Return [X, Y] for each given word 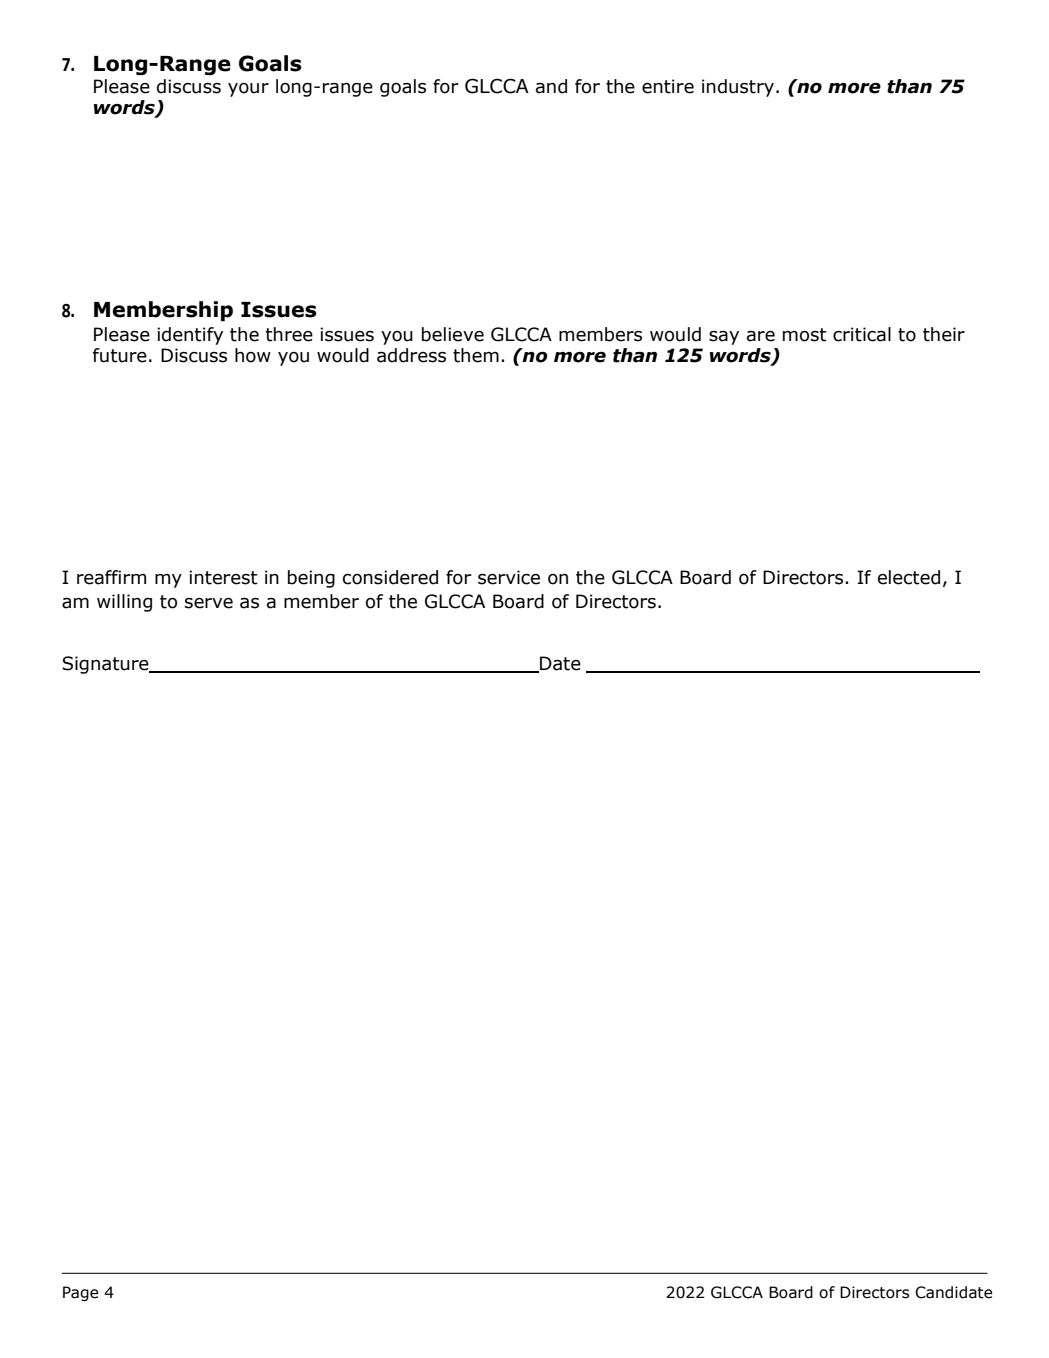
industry [738, 88]
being [311, 579]
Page [81, 1293]
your [248, 90]
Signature [106, 665]
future [120, 355]
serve [209, 603]
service [509, 577]
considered [390, 577]
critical [862, 334]
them [476, 355]
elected [909, 577]
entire [668, 86]
